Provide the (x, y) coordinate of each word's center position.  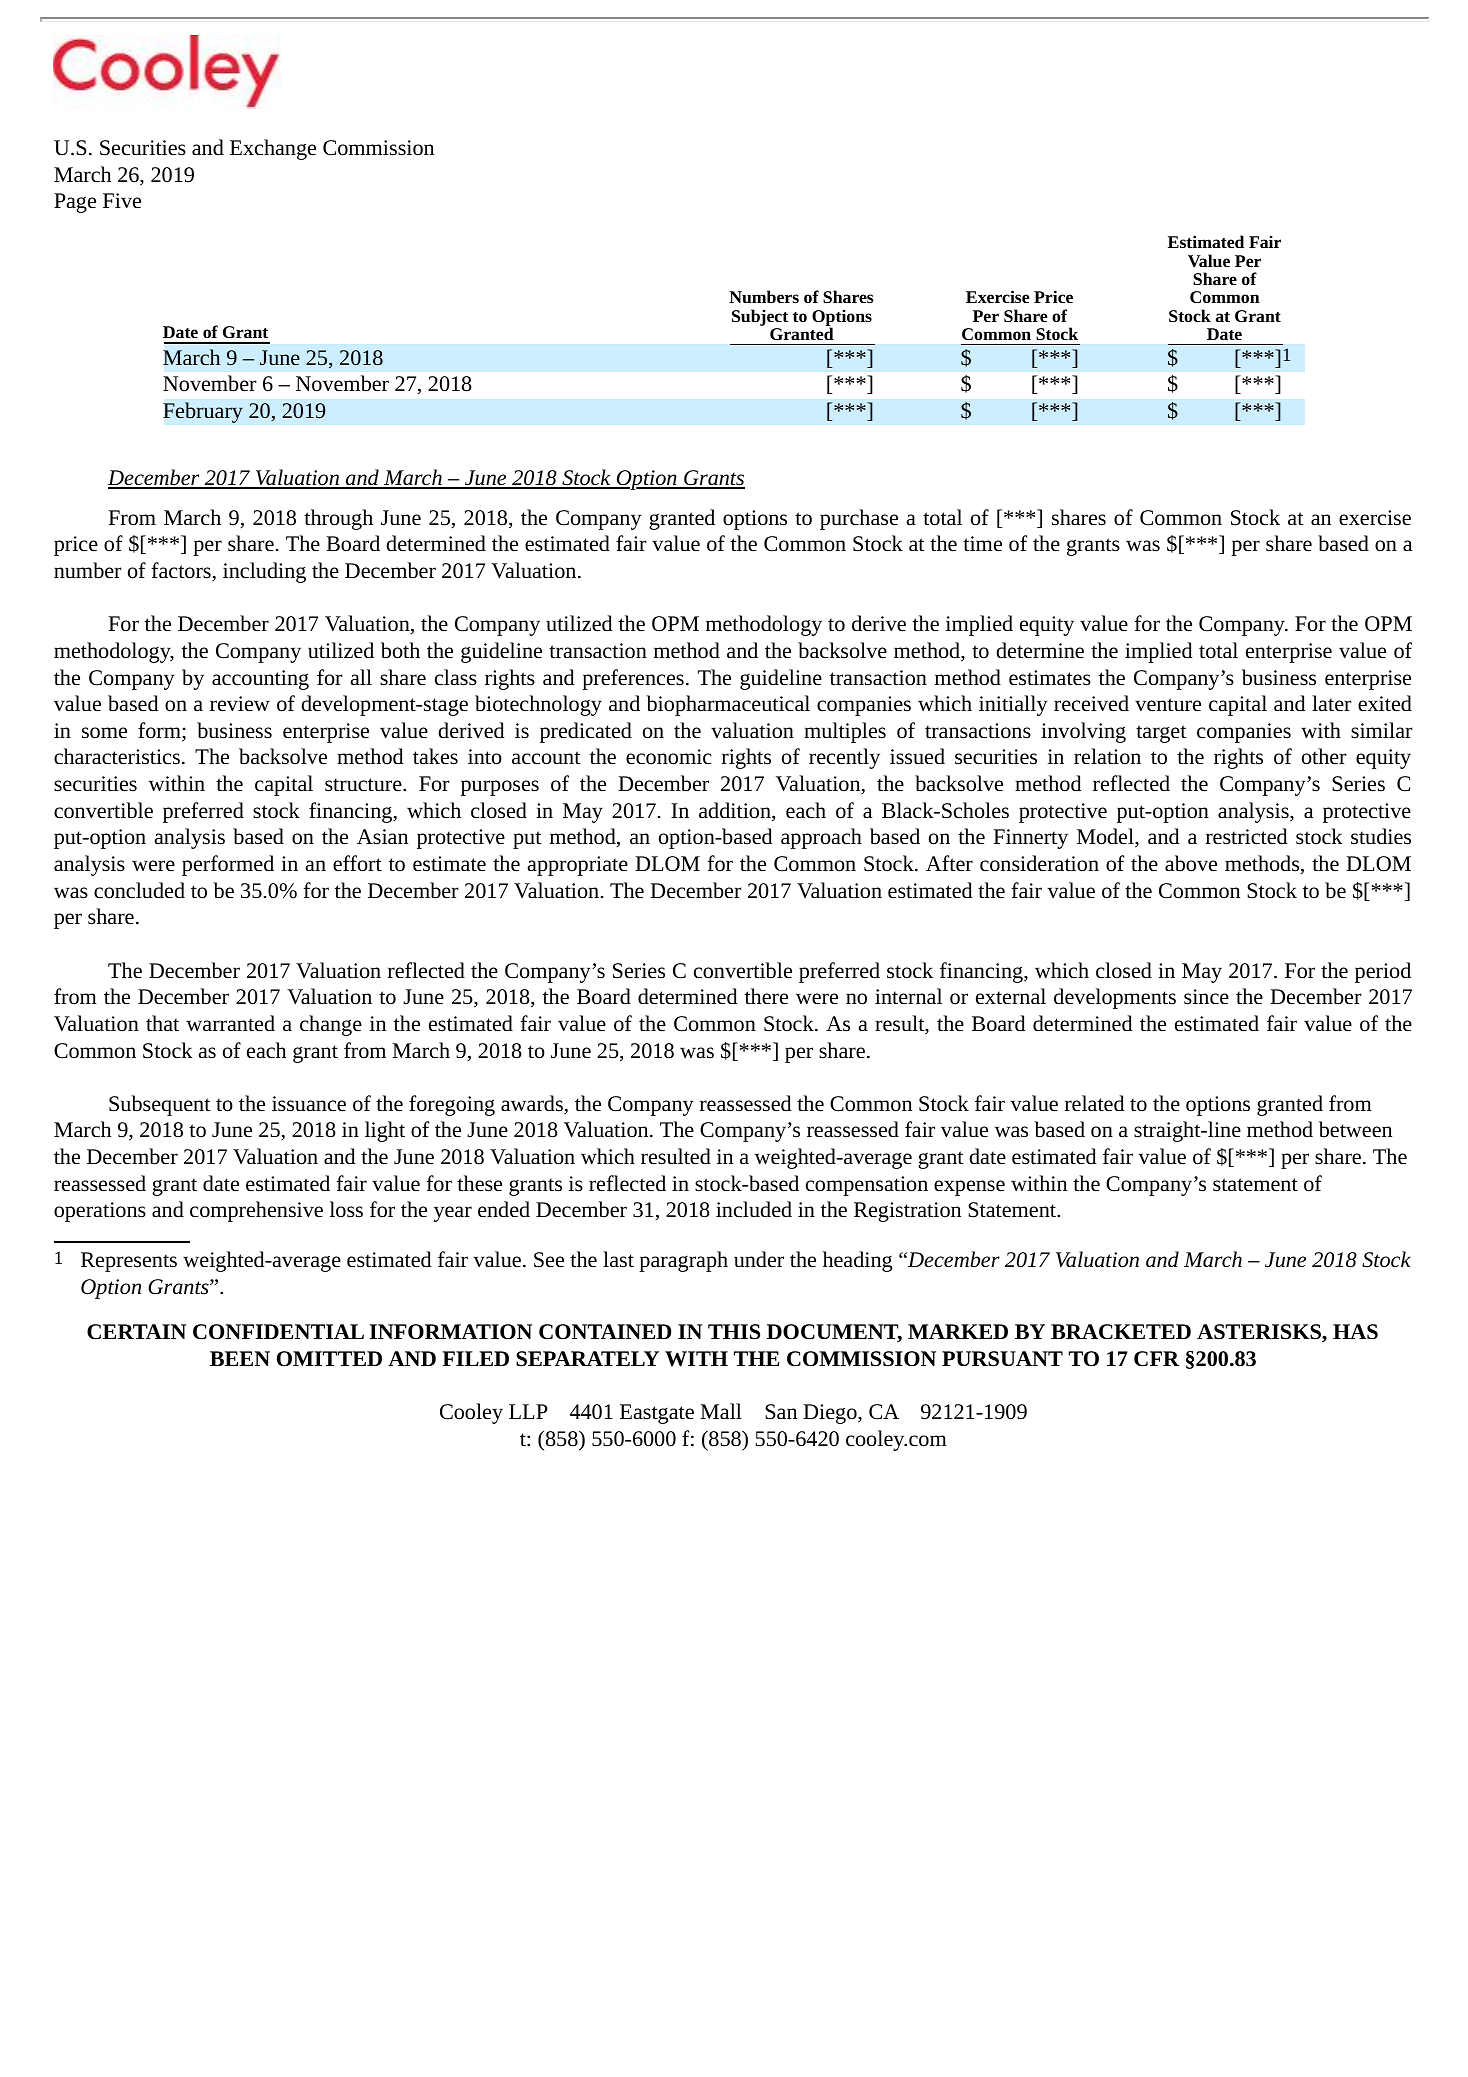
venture (1168, 705)
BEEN (240, 1358)
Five (122, 201)
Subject (760, 317)
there (766, 996)
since (1206, 997)
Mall (721, 1411)
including (264, 572)
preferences (633, 679)
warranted (230, 1023)
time (982, 544)
